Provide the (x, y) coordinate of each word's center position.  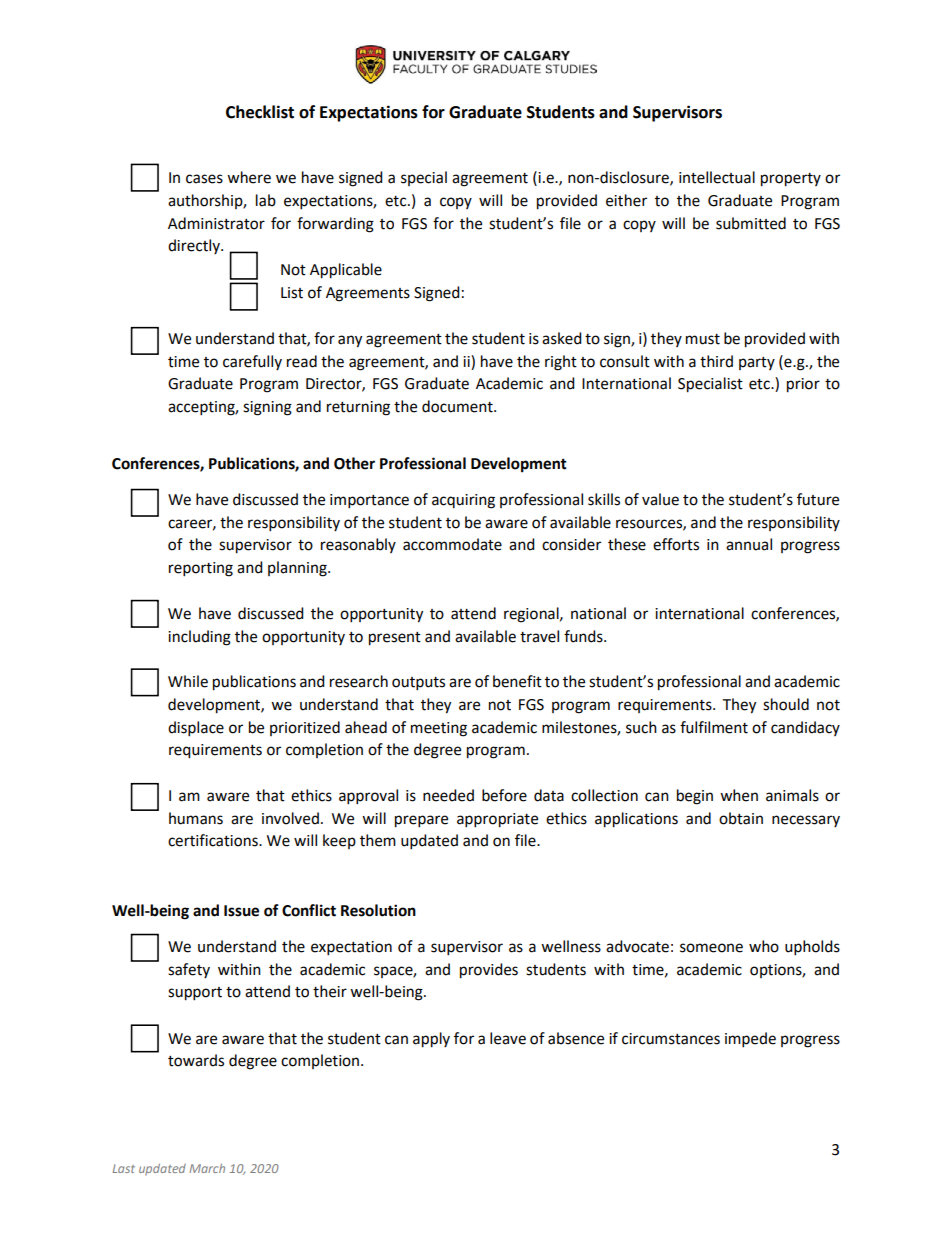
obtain (741, 818)
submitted (751, 223)
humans (196, 818)
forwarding (335, 225)
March (207, 1168)
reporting (201, 569)
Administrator (216, 223)
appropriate (497, 820)
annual (749, 544)
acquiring (463, 501)
